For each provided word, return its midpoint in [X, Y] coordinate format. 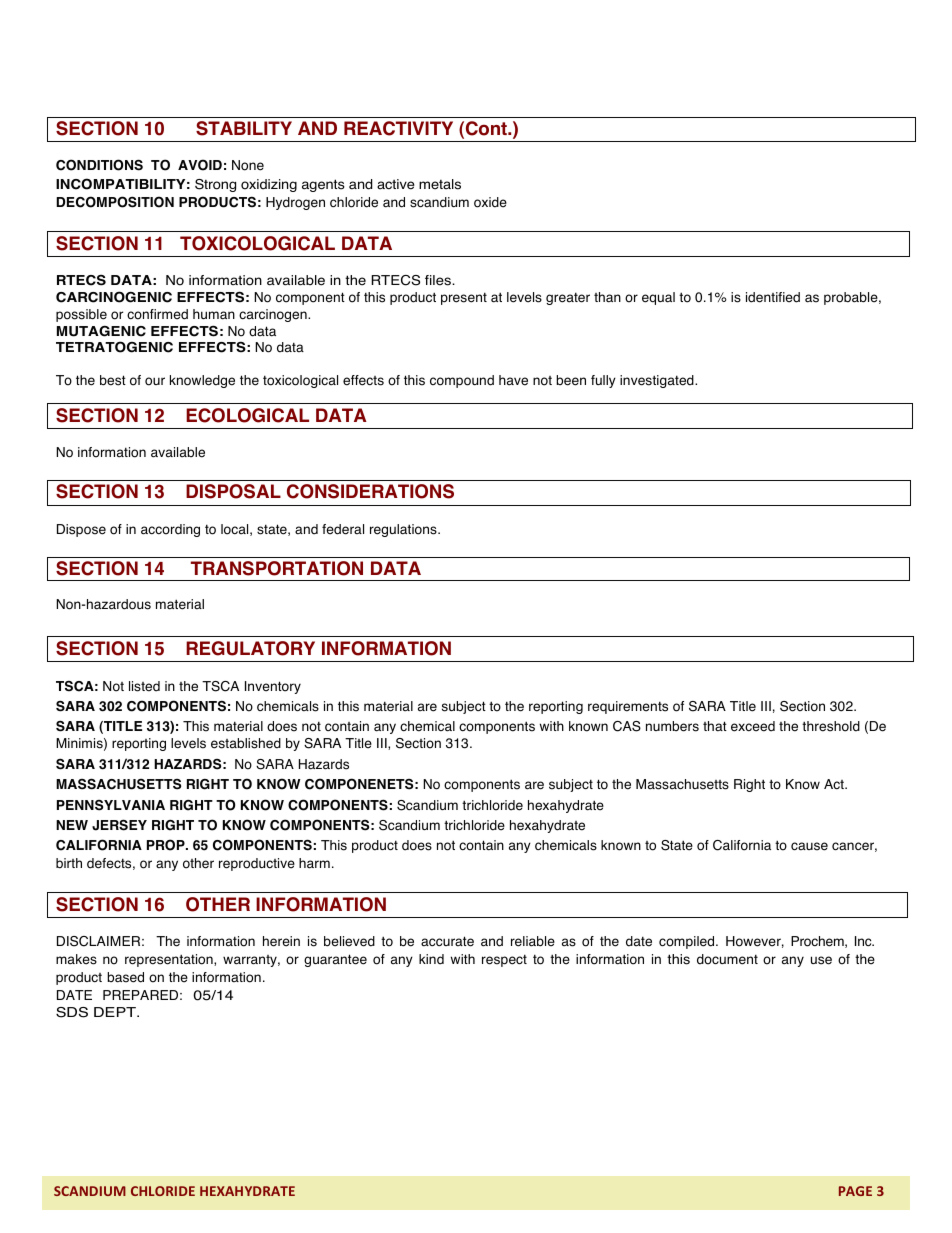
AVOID [200, 165]
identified [773, 297]
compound [462, 381]
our [155, 381]
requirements [628, 707]
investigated [658, 381]
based [125, 977]
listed [144, 686]
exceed [753, 726]
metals [440, 184]
